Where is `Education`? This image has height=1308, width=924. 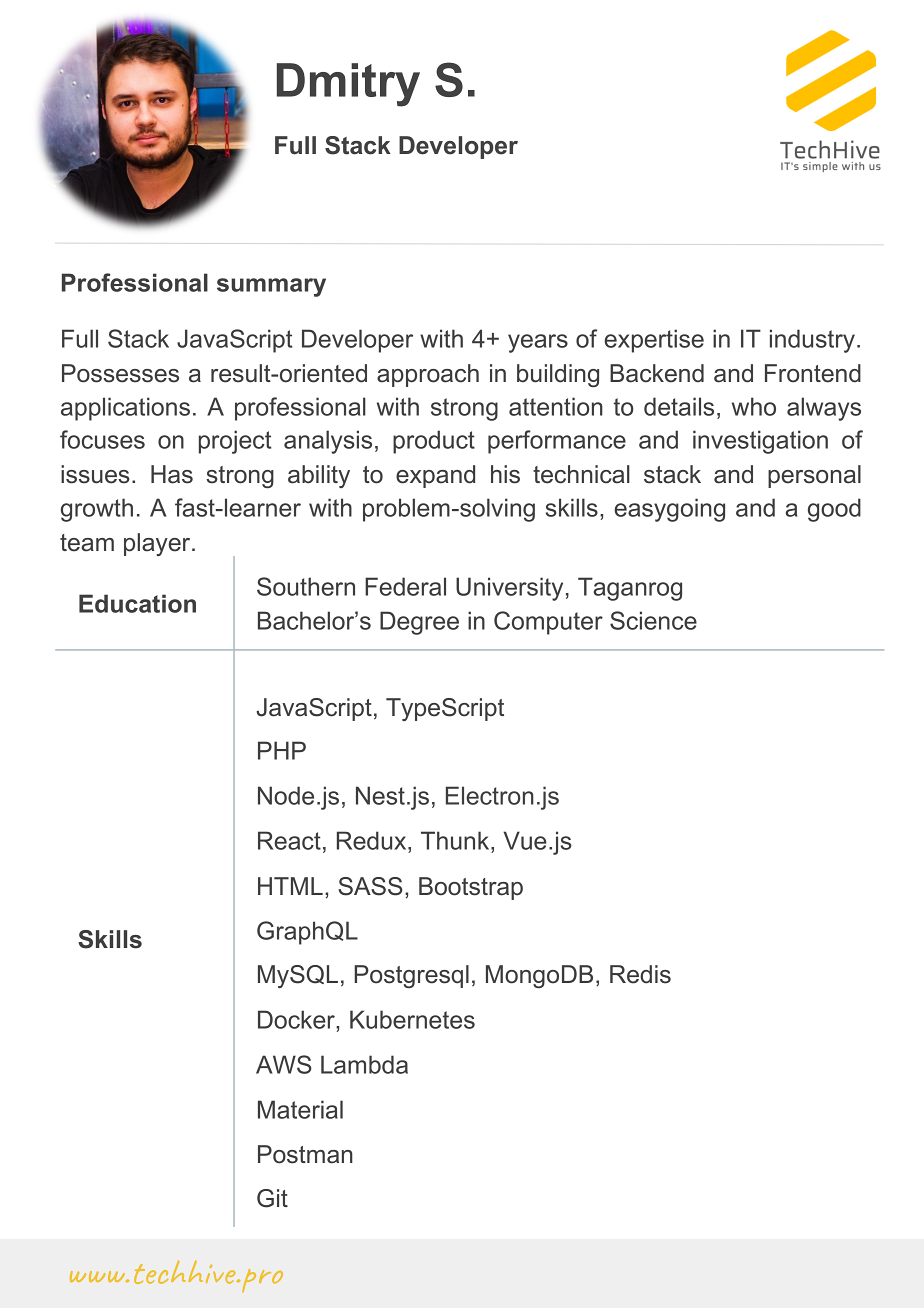
Education is located at coordinates (137, 603).
